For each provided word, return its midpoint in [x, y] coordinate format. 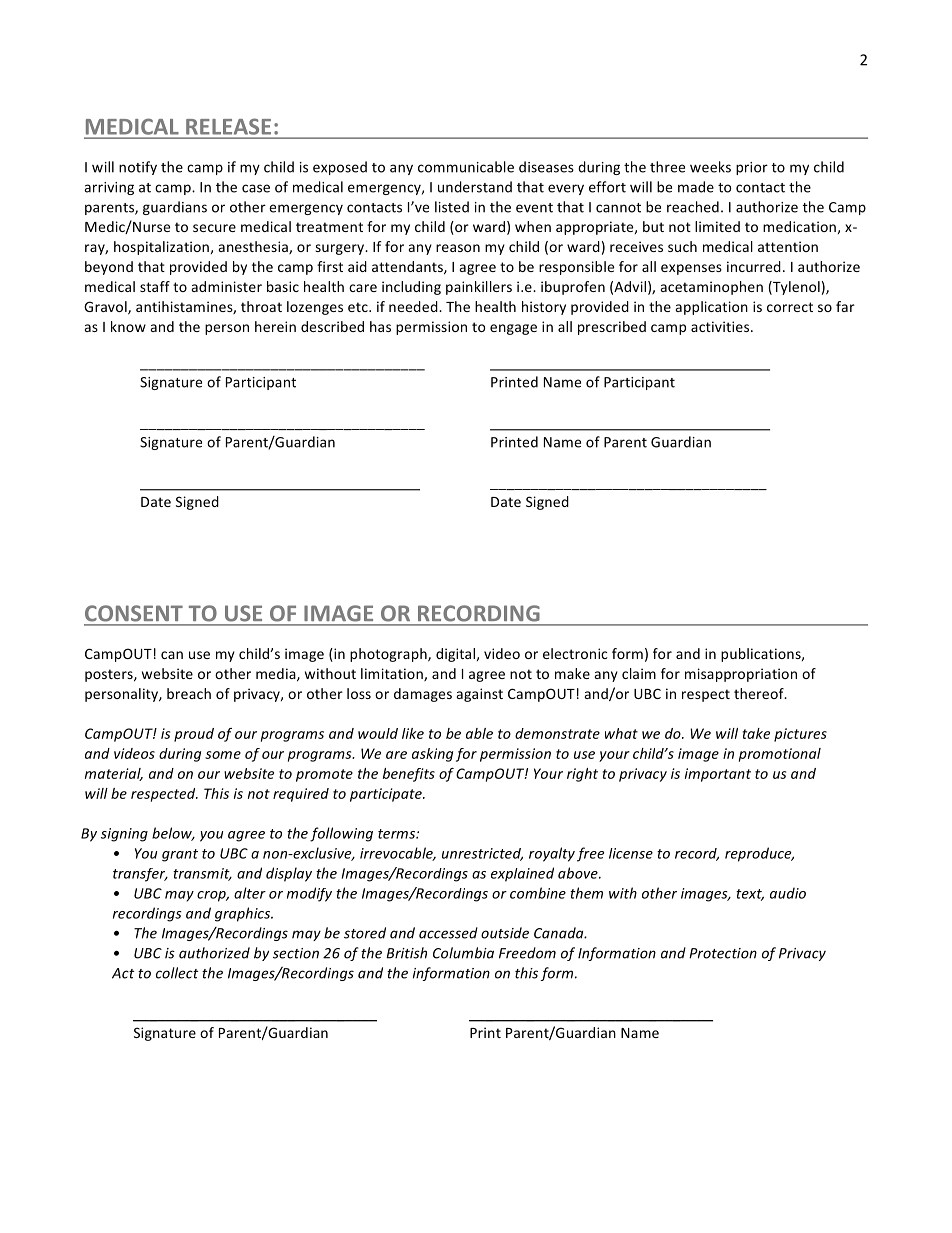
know [128, 326]
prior [752, 168]
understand [475, 187]
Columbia [463, 953]
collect [177, 973]
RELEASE [228, 127]
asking [432, 755]
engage [513, 329]
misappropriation [741, 675]
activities [721, 326]
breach [189, 693]
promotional [780, 755]
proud [194, 735]
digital [455, 655]
